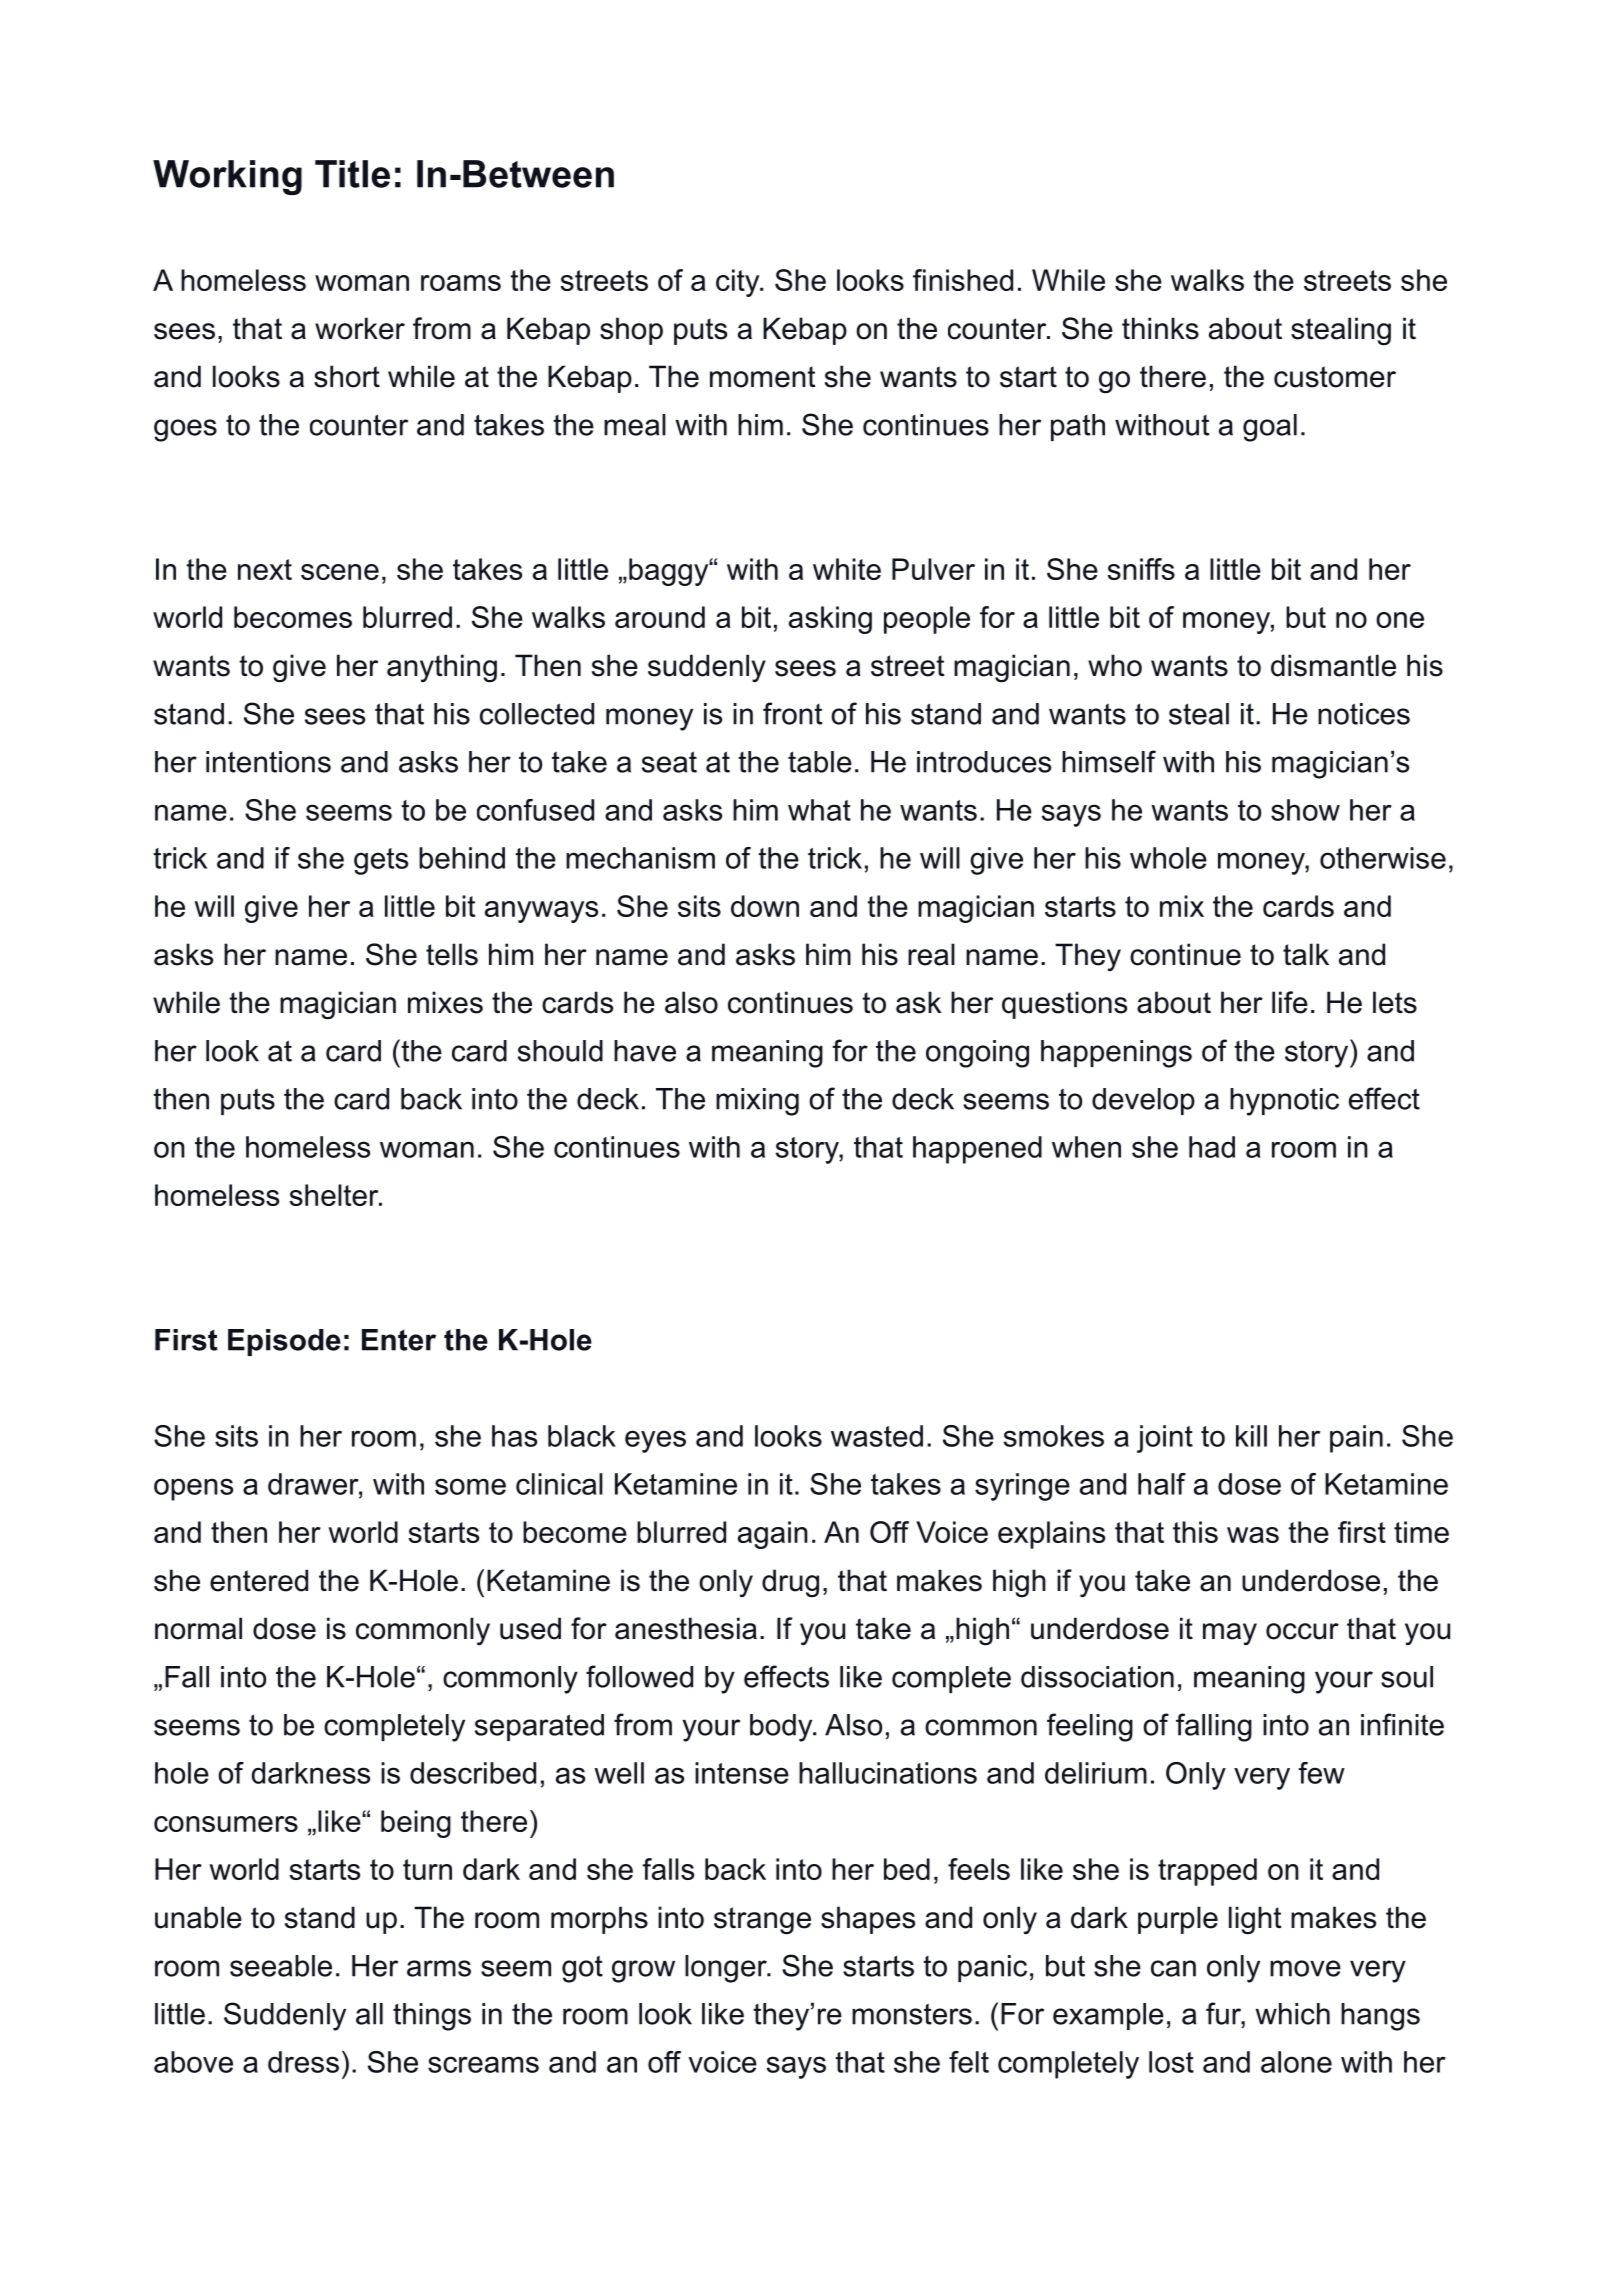  Describe the element at coordinates (727, 1969) in the document. I see `longer` at that location.
